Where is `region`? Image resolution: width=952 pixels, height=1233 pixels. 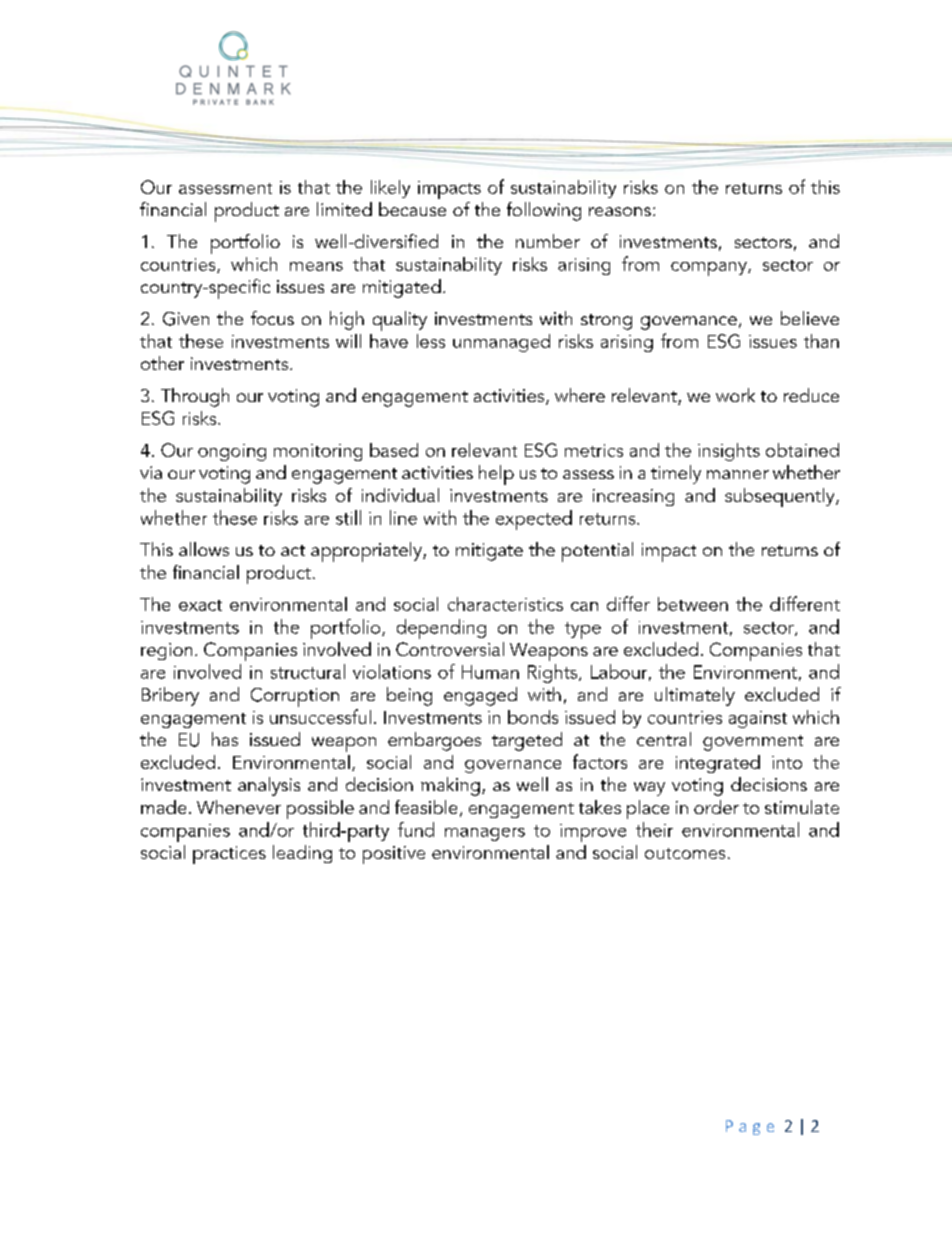 region is located at coordinates (166, 651).
